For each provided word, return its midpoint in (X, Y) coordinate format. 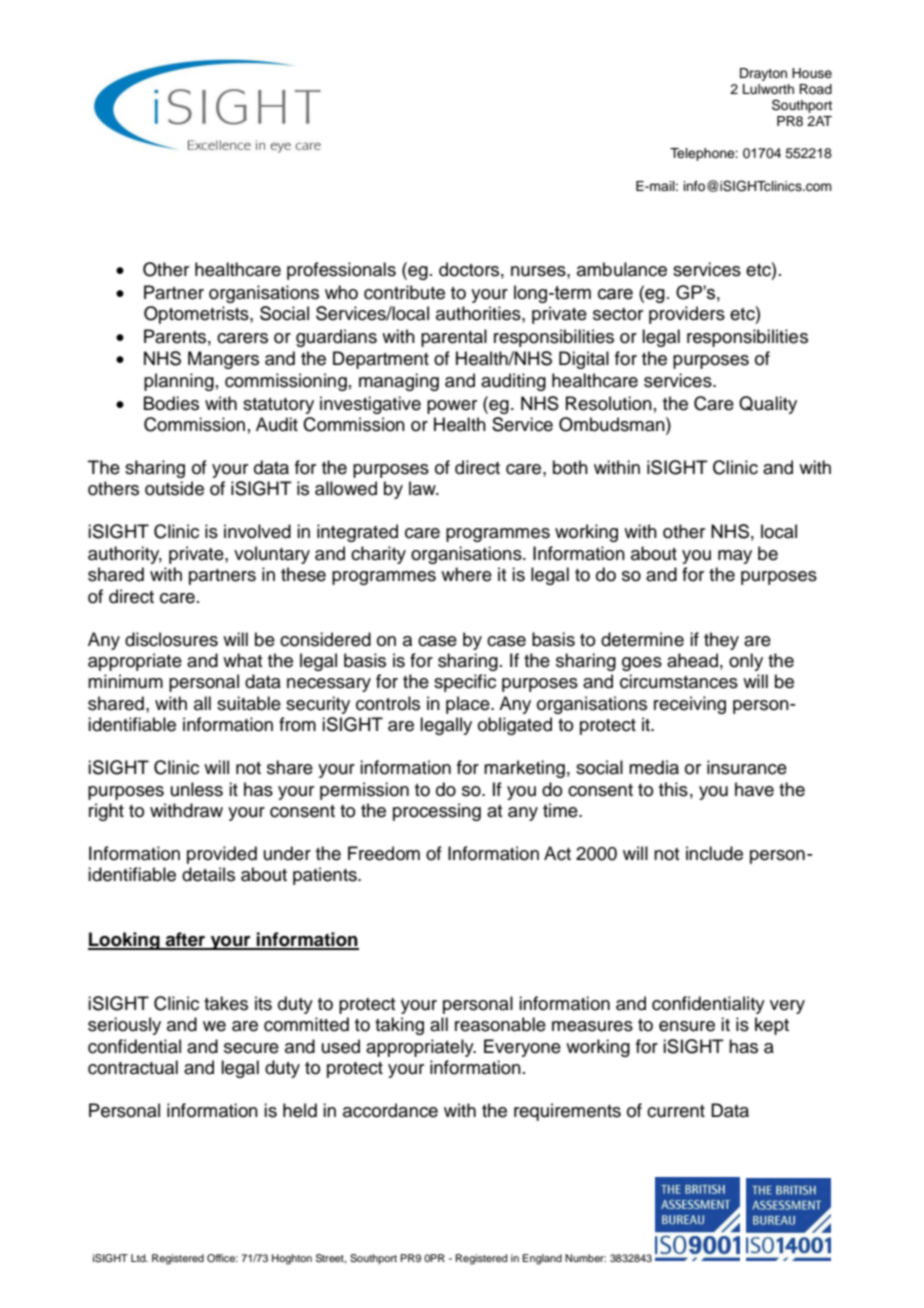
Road (815, 89)
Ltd (139, 1258)
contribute (404, 292)
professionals (341, 271)
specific (465, 683)
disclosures (171, 639)
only (746, 662)
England (542, 1259)
